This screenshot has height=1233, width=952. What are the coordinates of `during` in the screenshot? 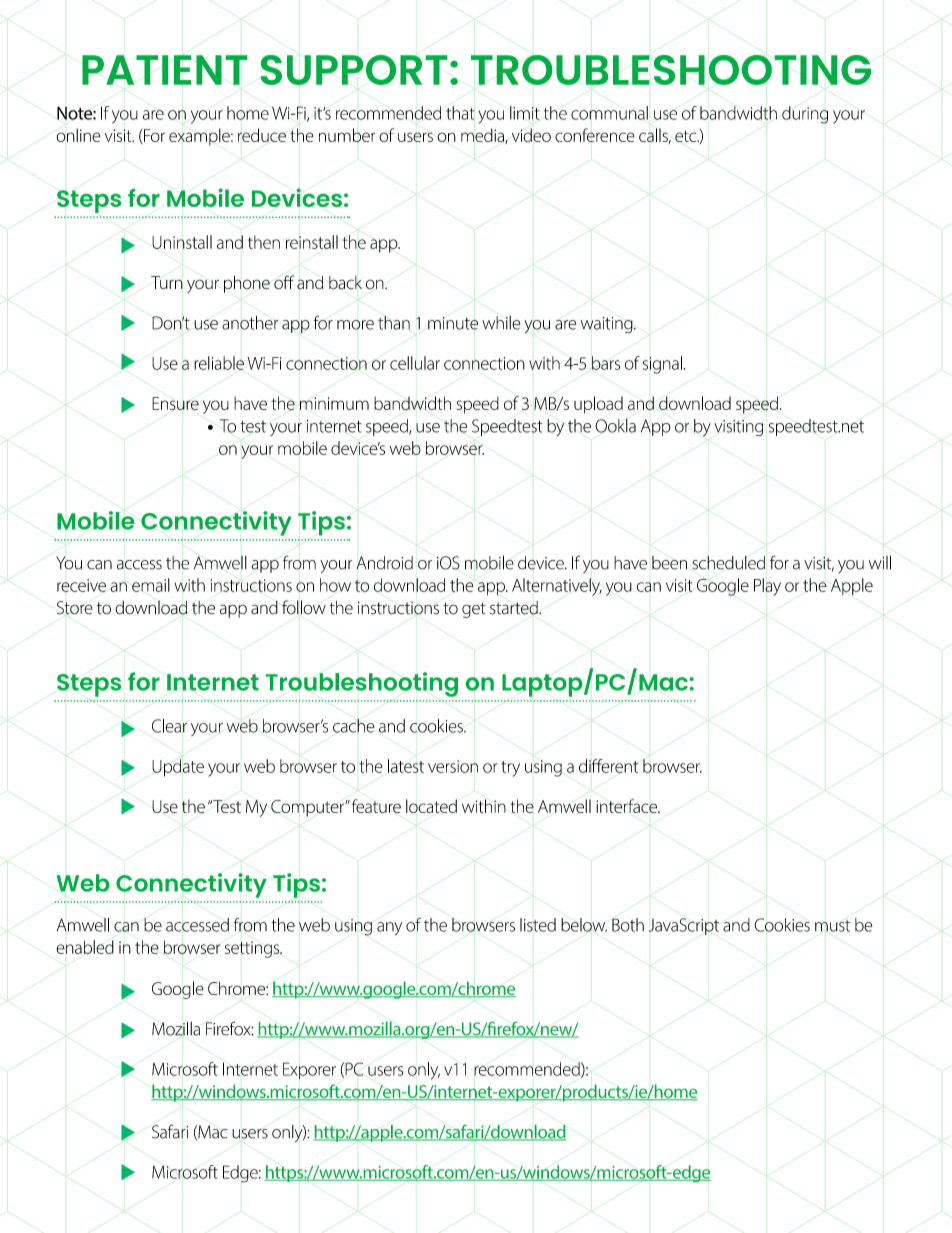 It's located at (805, 115).
